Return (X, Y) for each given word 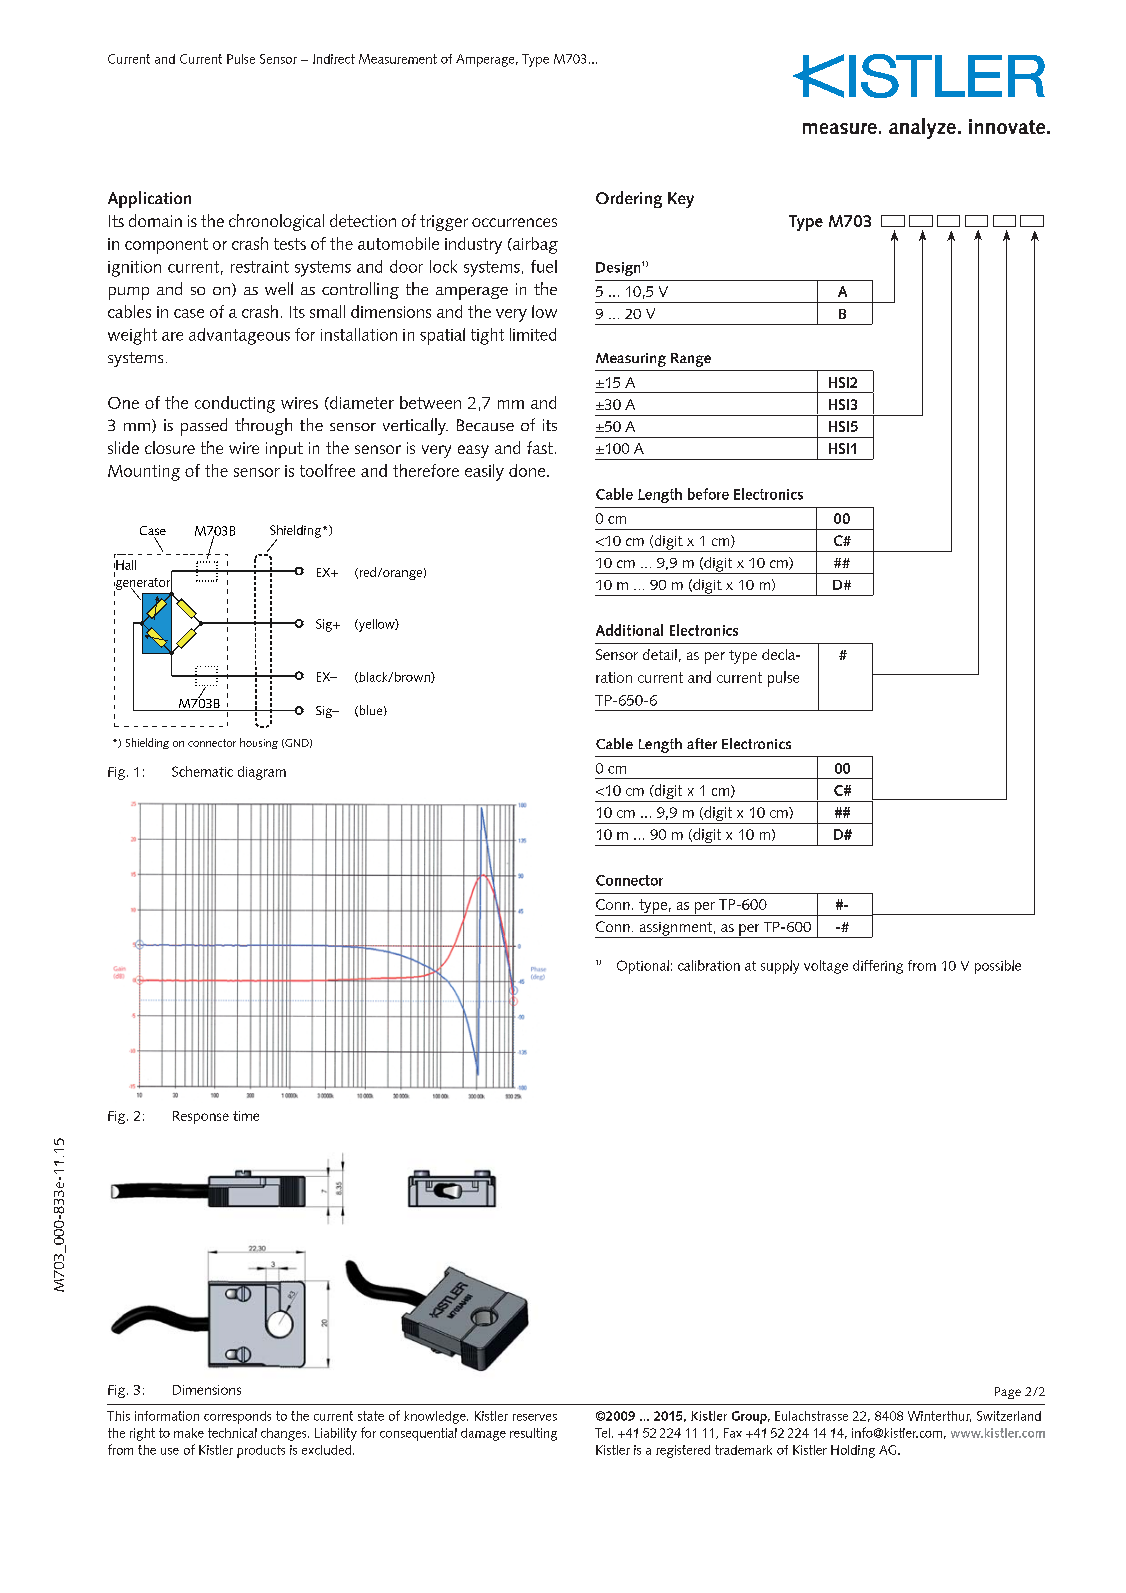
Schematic (202, 771)
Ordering (629, 199)
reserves (535, 1417)
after (702, 743)
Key (681, 200)
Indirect (334, 59)
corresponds (237, 1417)
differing (878, 967)
